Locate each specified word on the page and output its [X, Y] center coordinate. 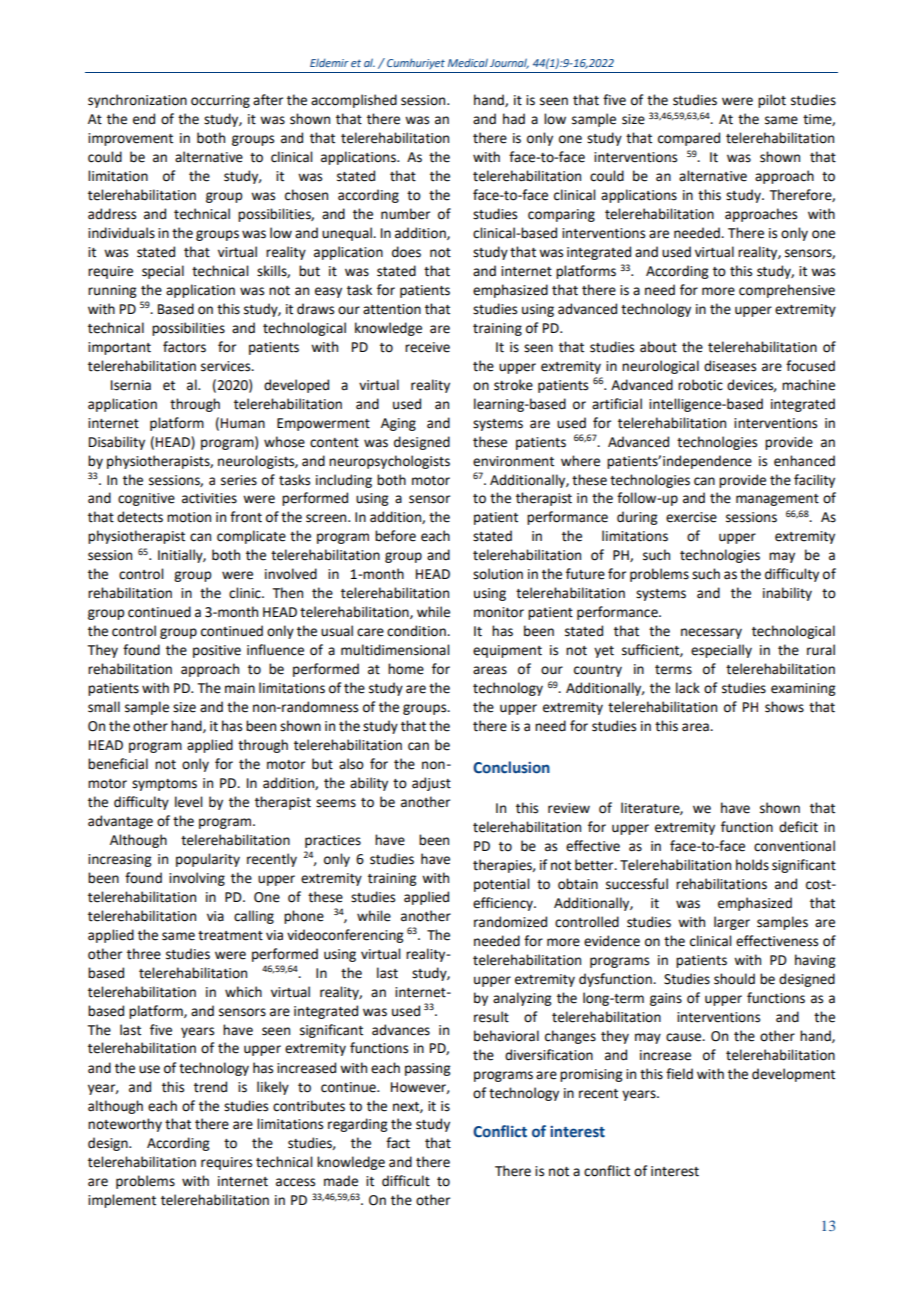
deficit [798, 827]
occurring [220, 101]
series [239, 480]
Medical [468, 62]
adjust [431, 784]
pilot [772, 101]
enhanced [804, 461]
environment [513, 461]
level [188, 802]
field [679, 1074]
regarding [357, 1125]
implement [122, 1201]
